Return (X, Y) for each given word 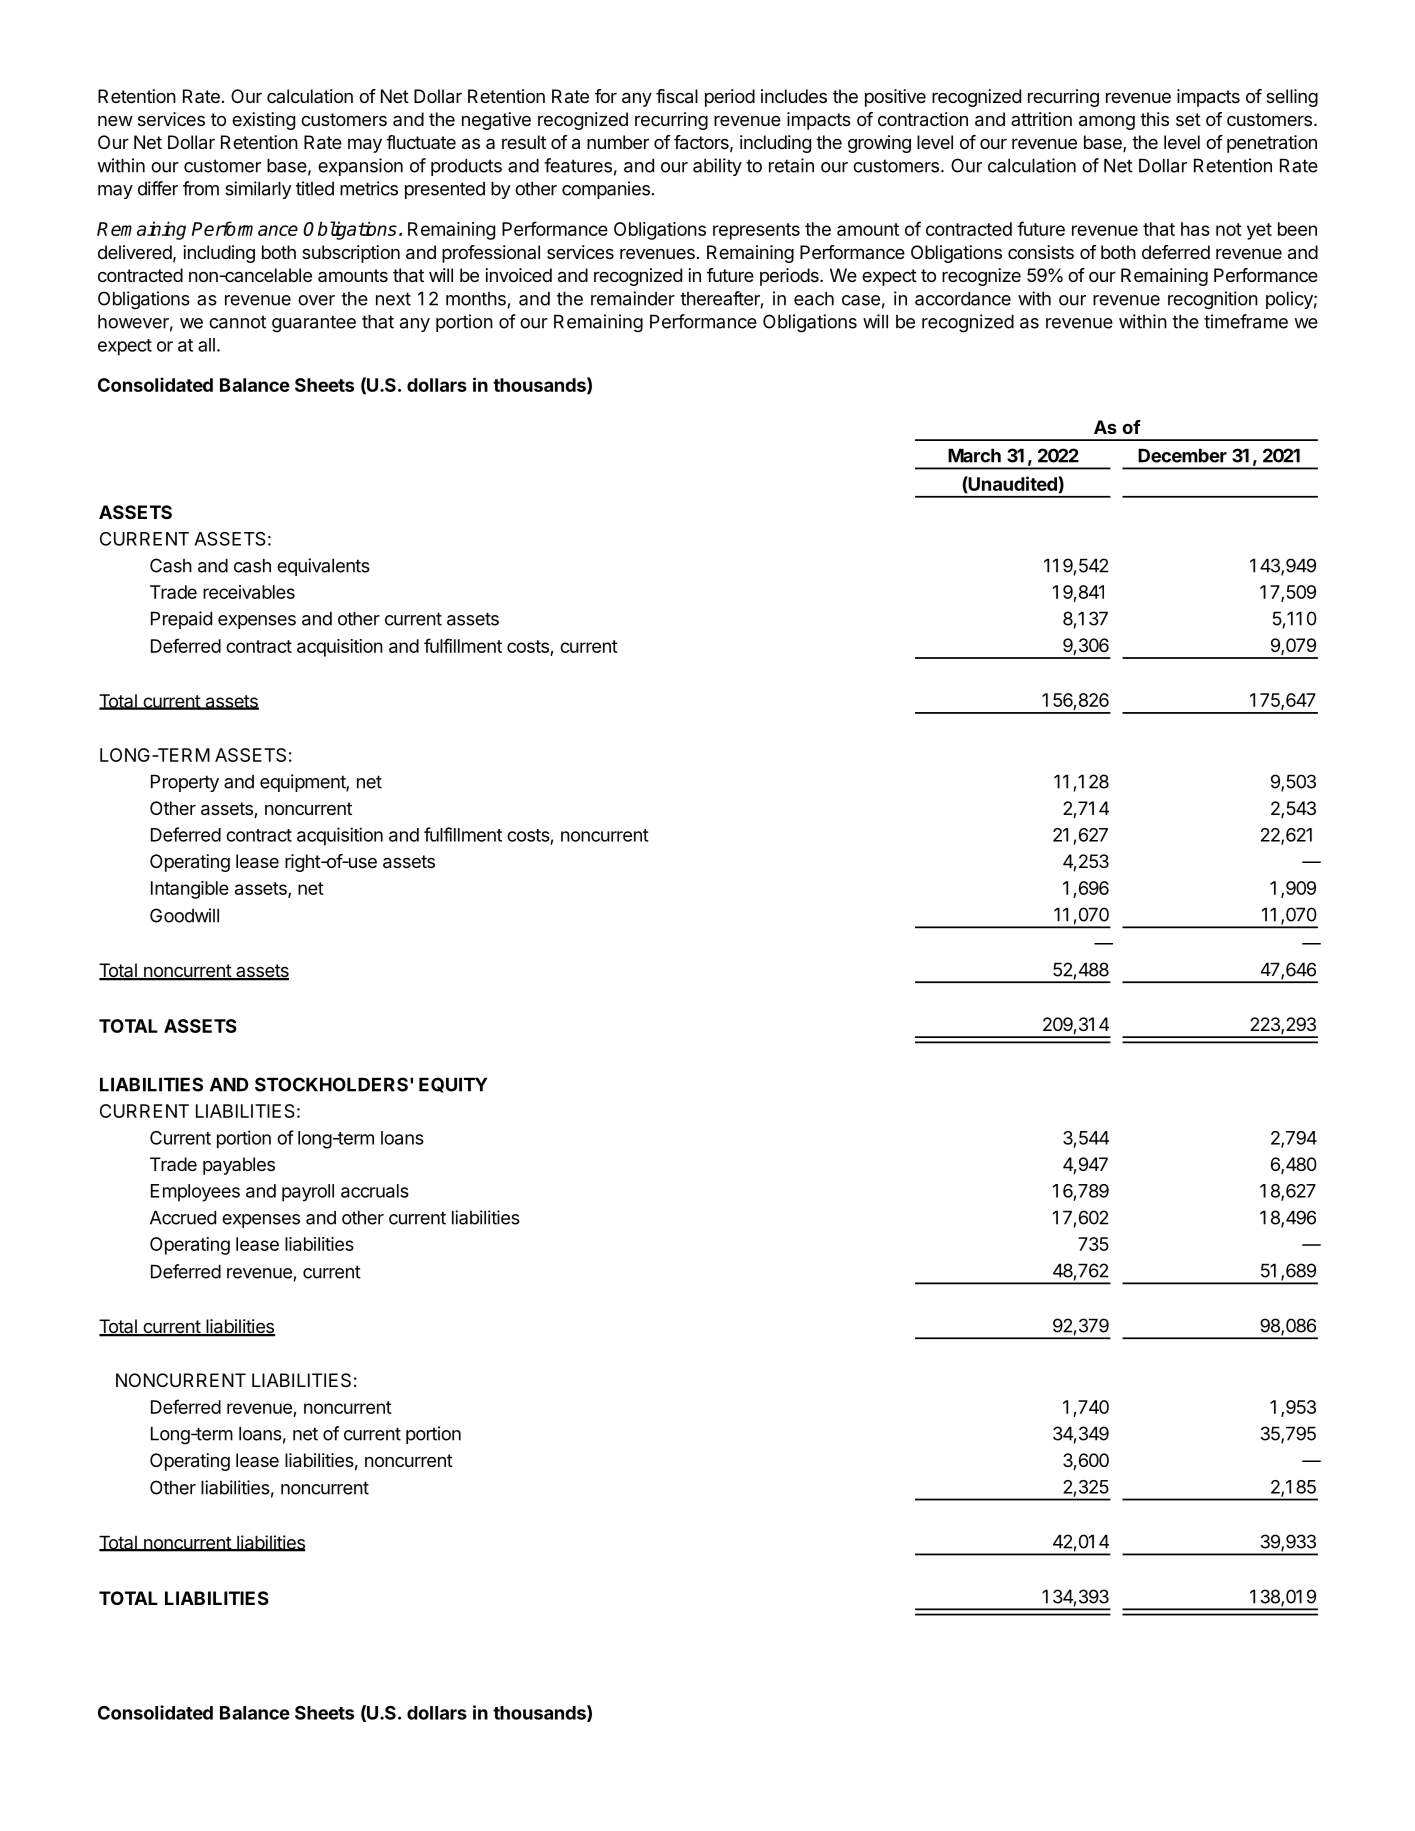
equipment (303, 783)
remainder (633, 298)
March (974, 455)
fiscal (677, 96)
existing (263, 121)
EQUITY (453, 1085)
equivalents (323, 567)
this (1154, 119)
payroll (308, 1193)
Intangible (190, 890)
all (206, 345)
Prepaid (181, 620)
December (1182, 455)
